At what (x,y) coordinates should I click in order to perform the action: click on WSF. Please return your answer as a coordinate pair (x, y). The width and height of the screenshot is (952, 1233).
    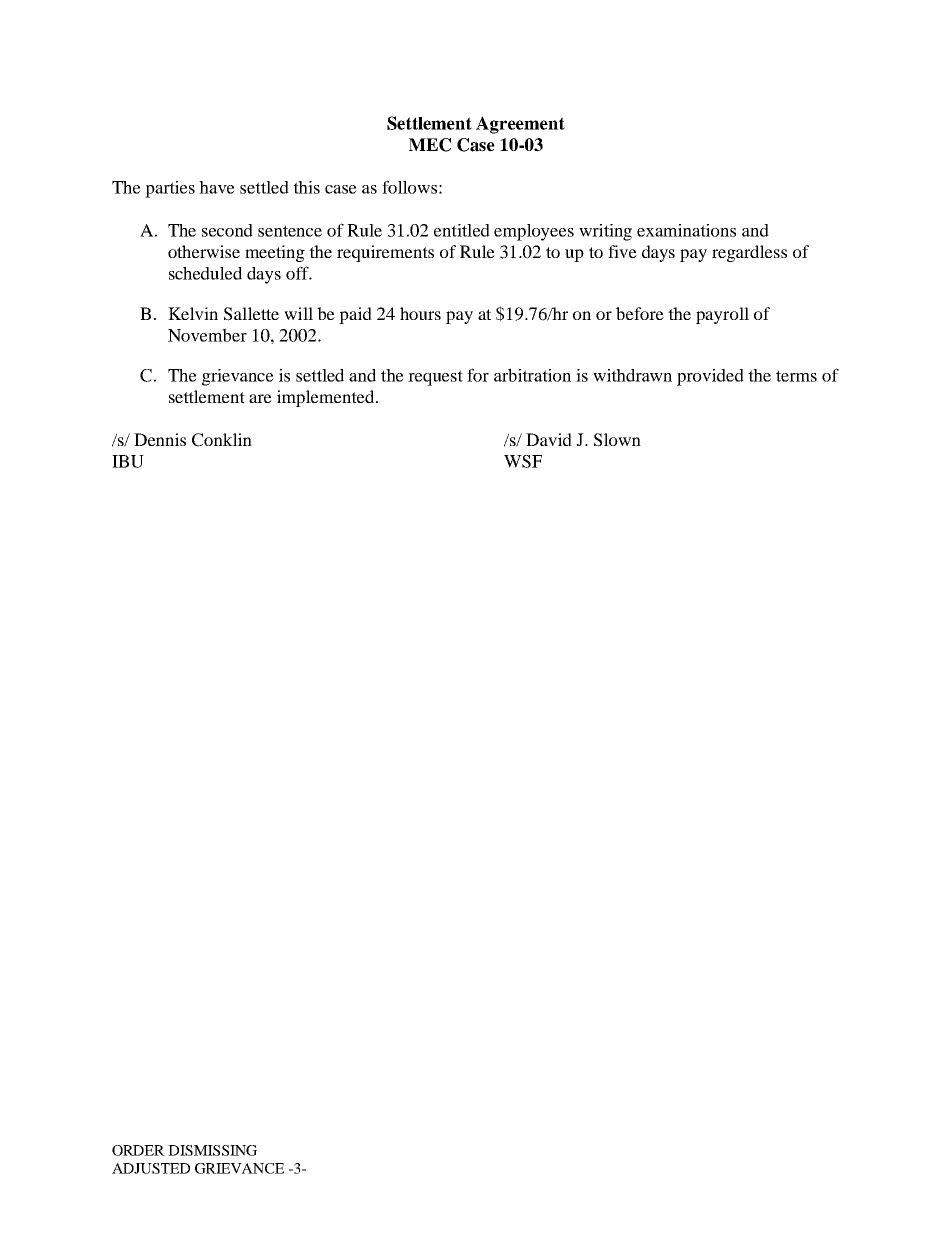
    Looking at the image, I should click on (523, 461).
